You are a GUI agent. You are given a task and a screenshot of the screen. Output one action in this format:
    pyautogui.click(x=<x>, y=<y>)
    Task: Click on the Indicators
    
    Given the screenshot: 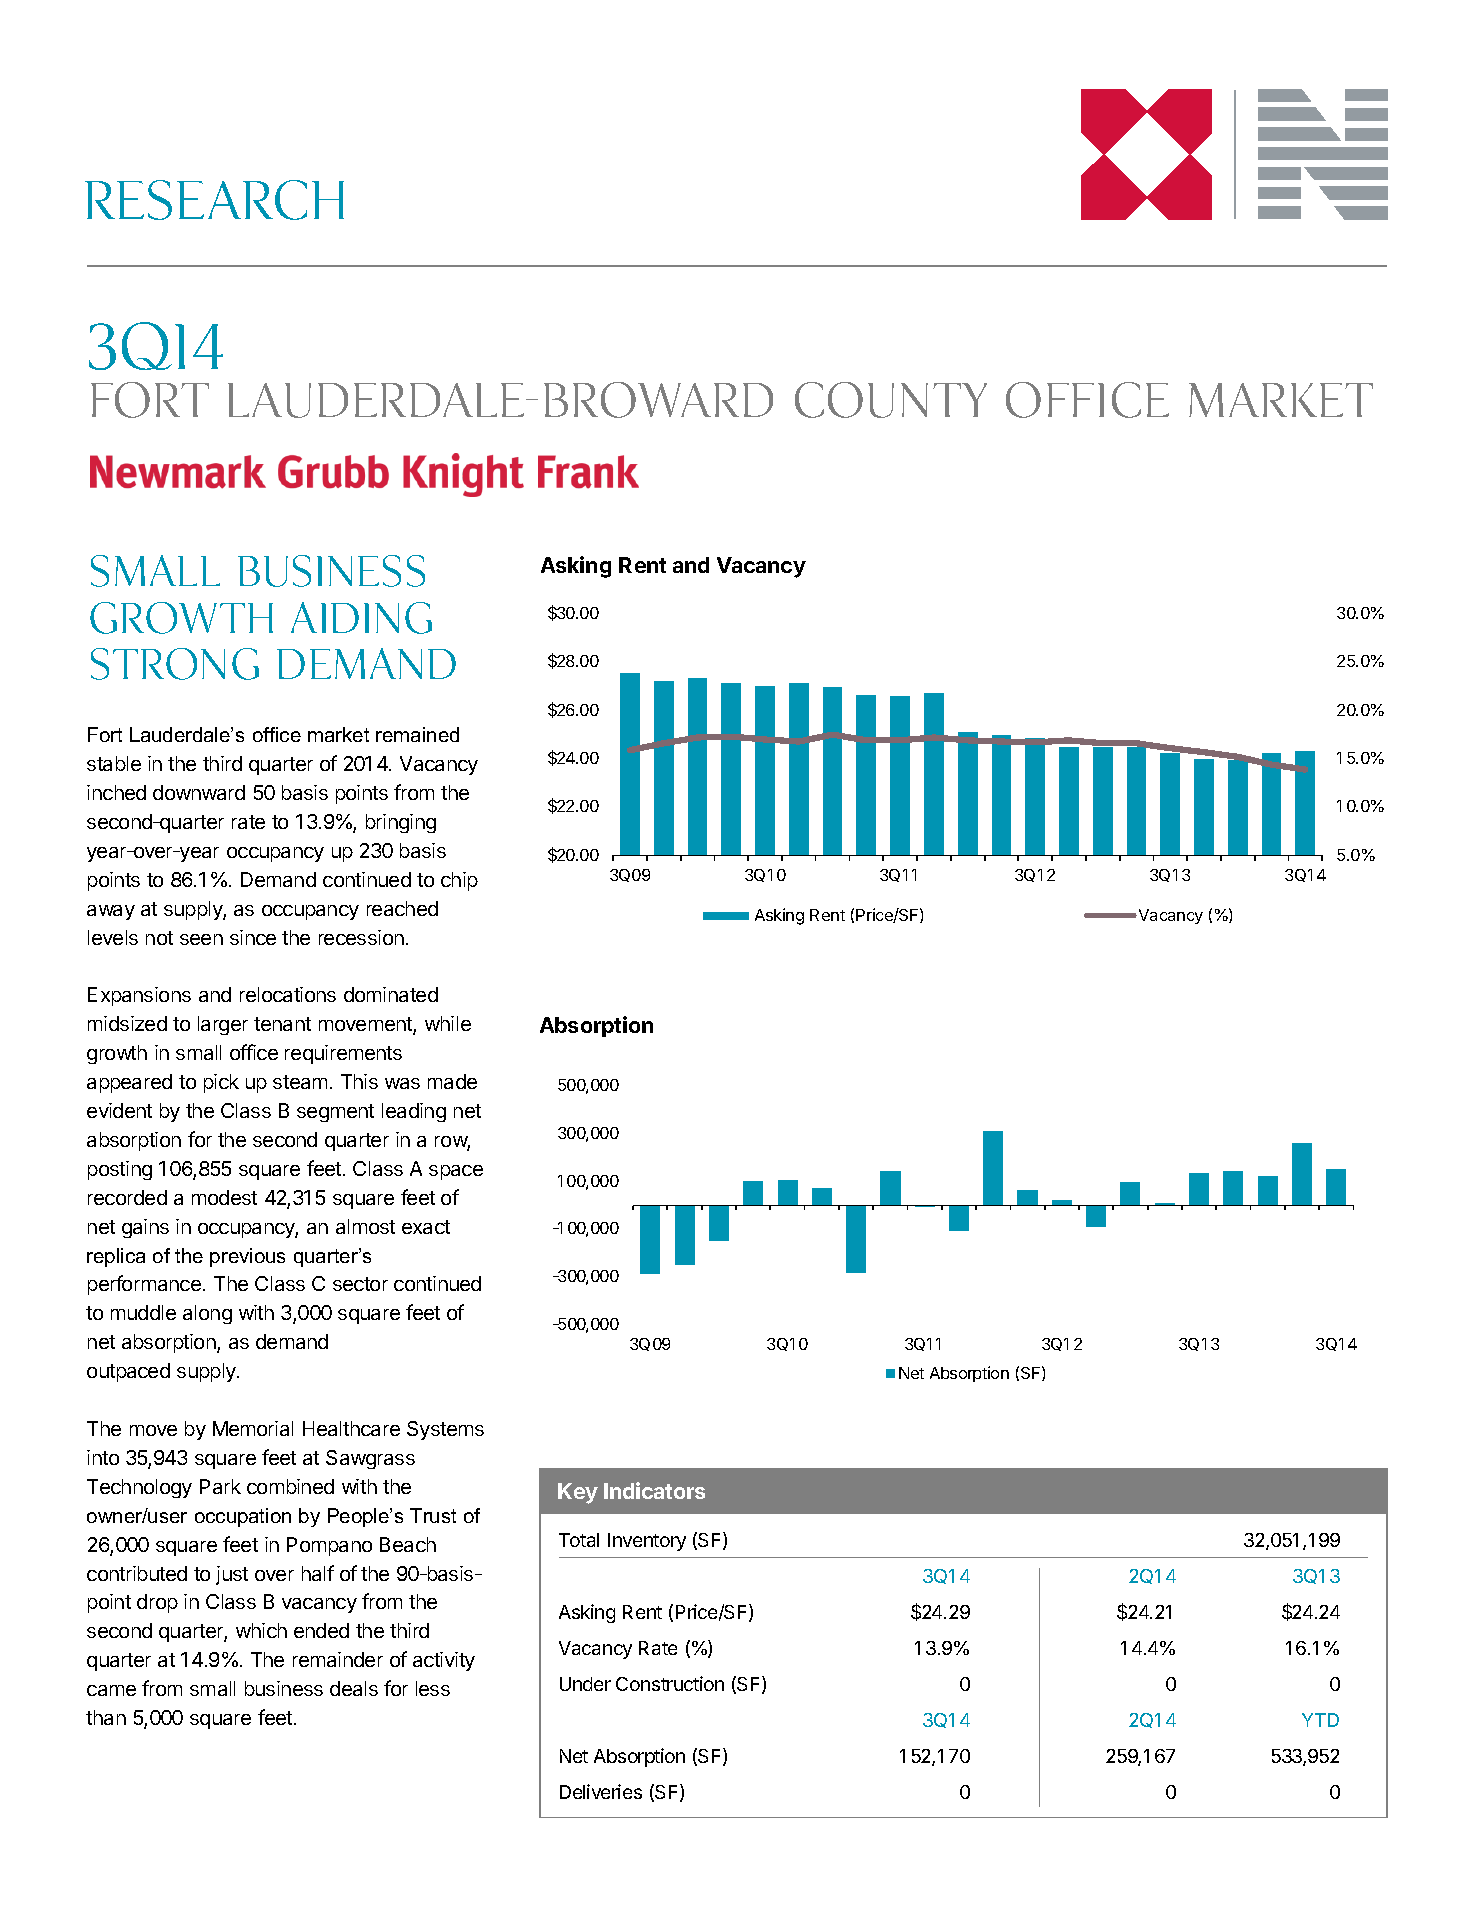 What is the action you would take?
    pyautogui.click(x=654, y=1490)
